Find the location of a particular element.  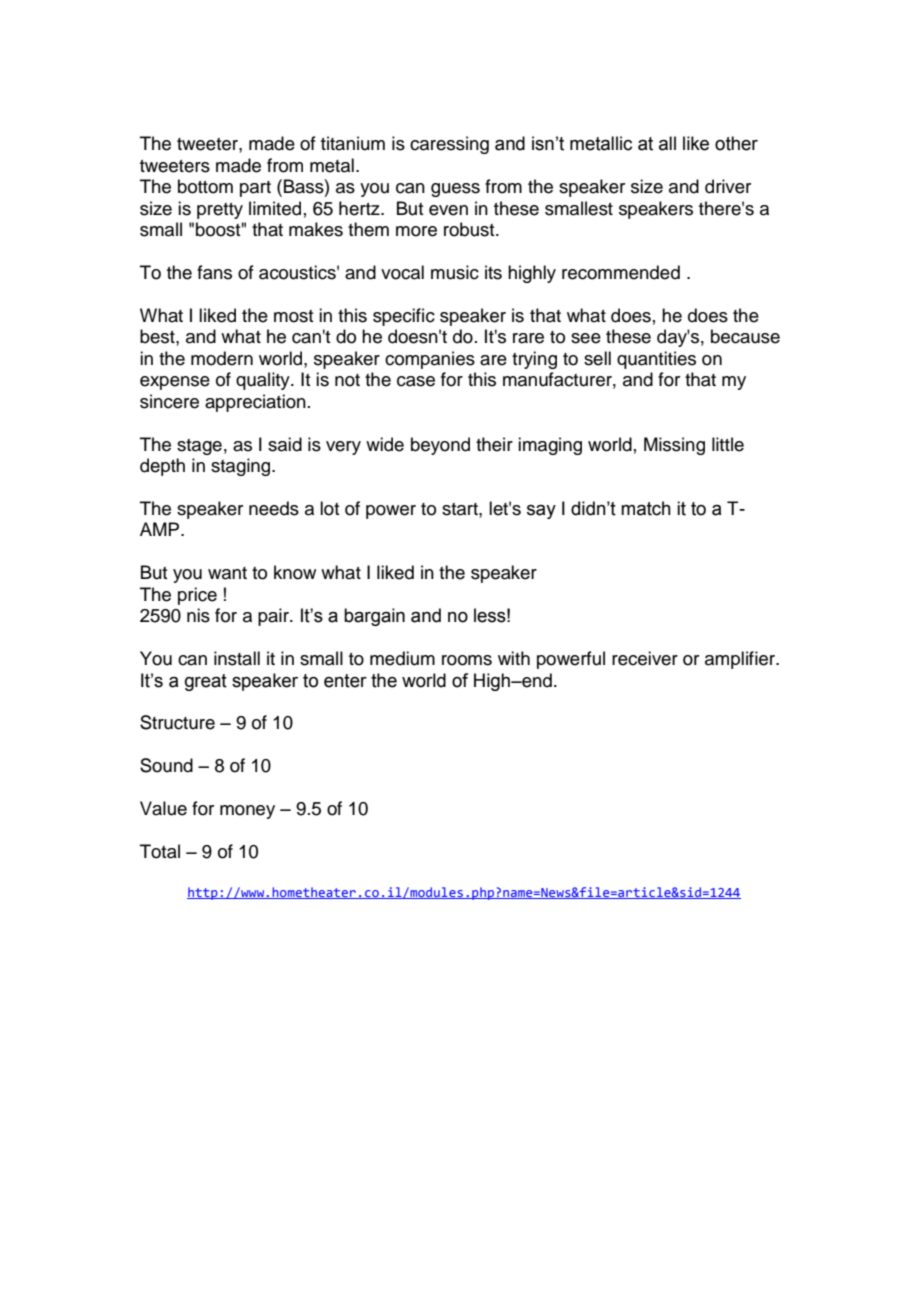

needs is located at coordinates (274, 508).
